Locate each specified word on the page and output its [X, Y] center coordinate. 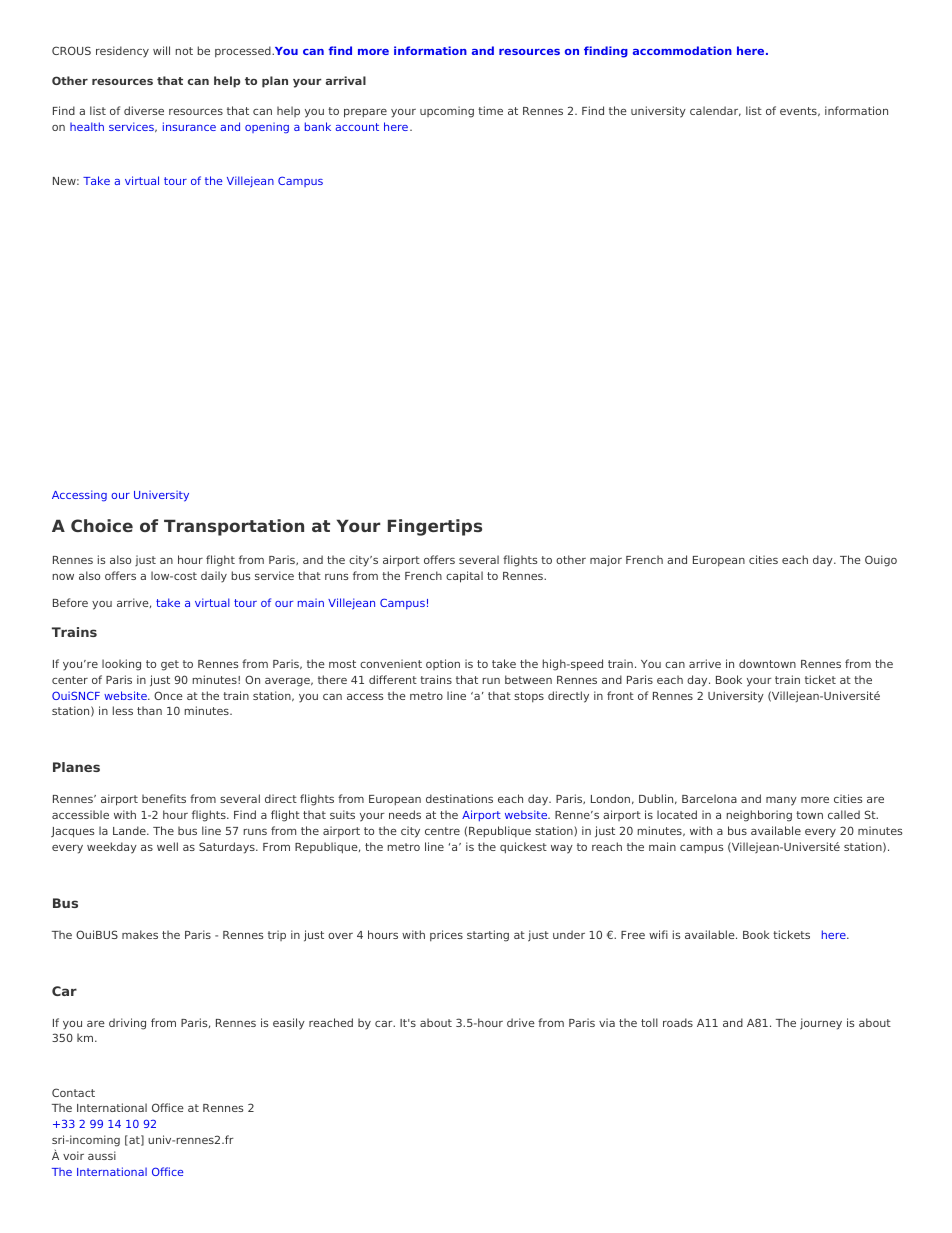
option [443, 664]
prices [446, 936]
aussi [102, 1155]
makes [140, 934]
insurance [189, 126]
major [606, 561]
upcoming [447, 112]
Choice [102, 525]
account [357, 127]
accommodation [682, 50]
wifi [658, 934]
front [620, 695]
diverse [144, 110]
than [149, 710]
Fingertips [435, 527]
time [490, 110]
